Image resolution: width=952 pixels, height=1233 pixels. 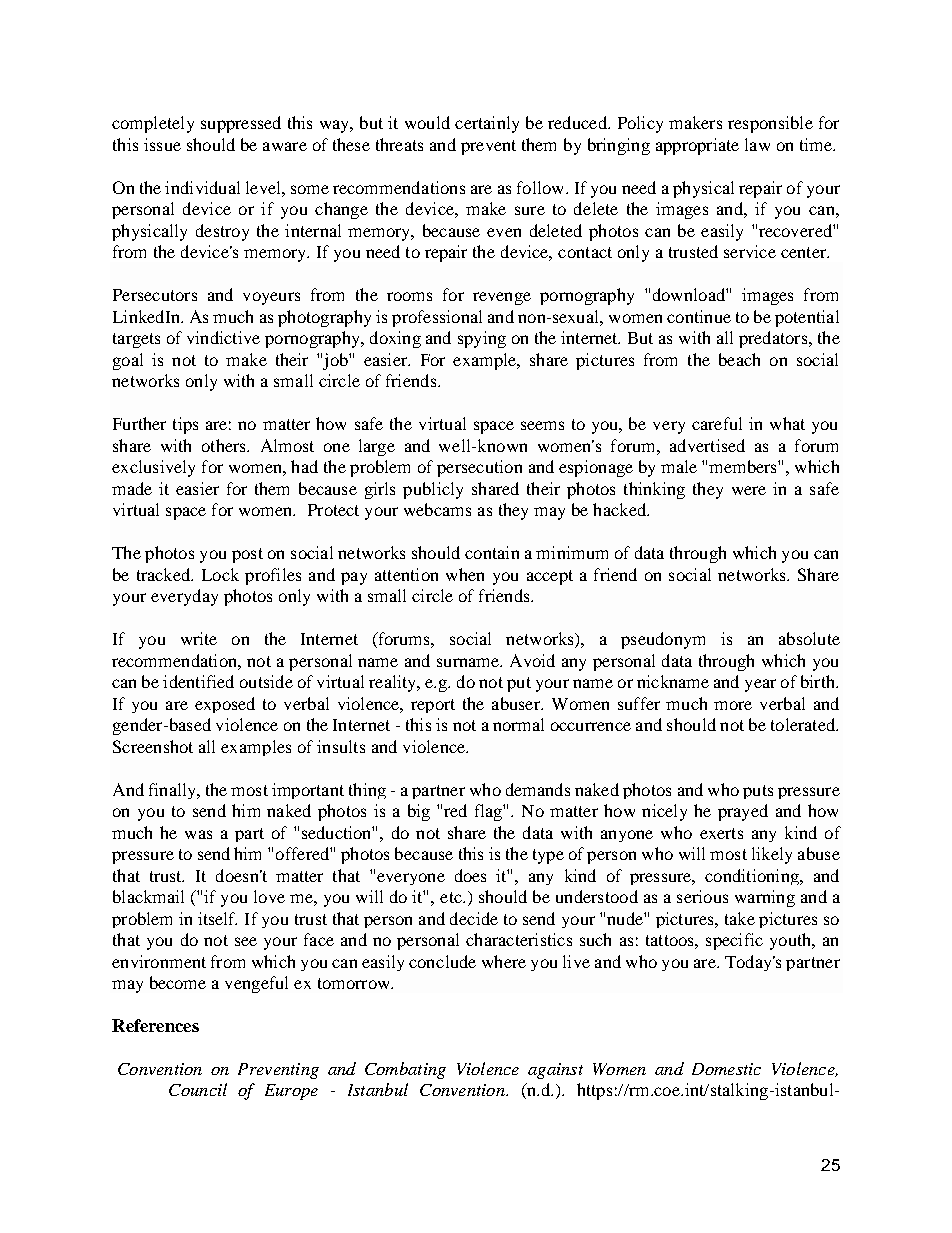 What do you see at coordinates (241, 124) in the screenshot?
I see `suppressed` at bounding box center [241, 124].
